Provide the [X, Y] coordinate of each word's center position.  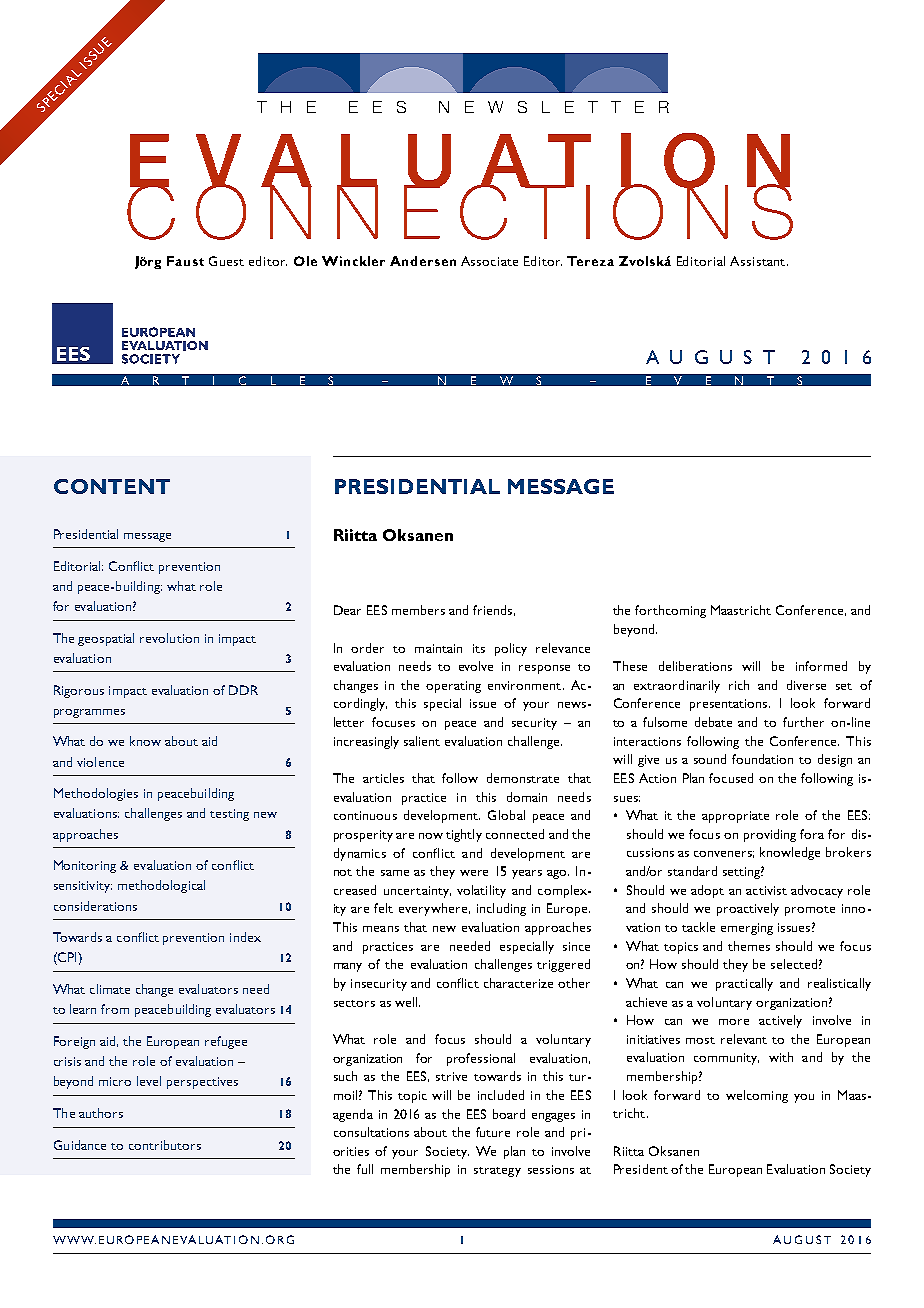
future [493, 1132]
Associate [489, 261]
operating [453, 687]
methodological [161, 886]
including [501, 909]
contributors [165, 1145]
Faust [185, 261]
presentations [730, 705]
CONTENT [112, 486]
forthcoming [670, 611]
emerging [747, 929]
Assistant [759, 261]
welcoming [757, 1096]
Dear [347, 610]
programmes [89, 713]
